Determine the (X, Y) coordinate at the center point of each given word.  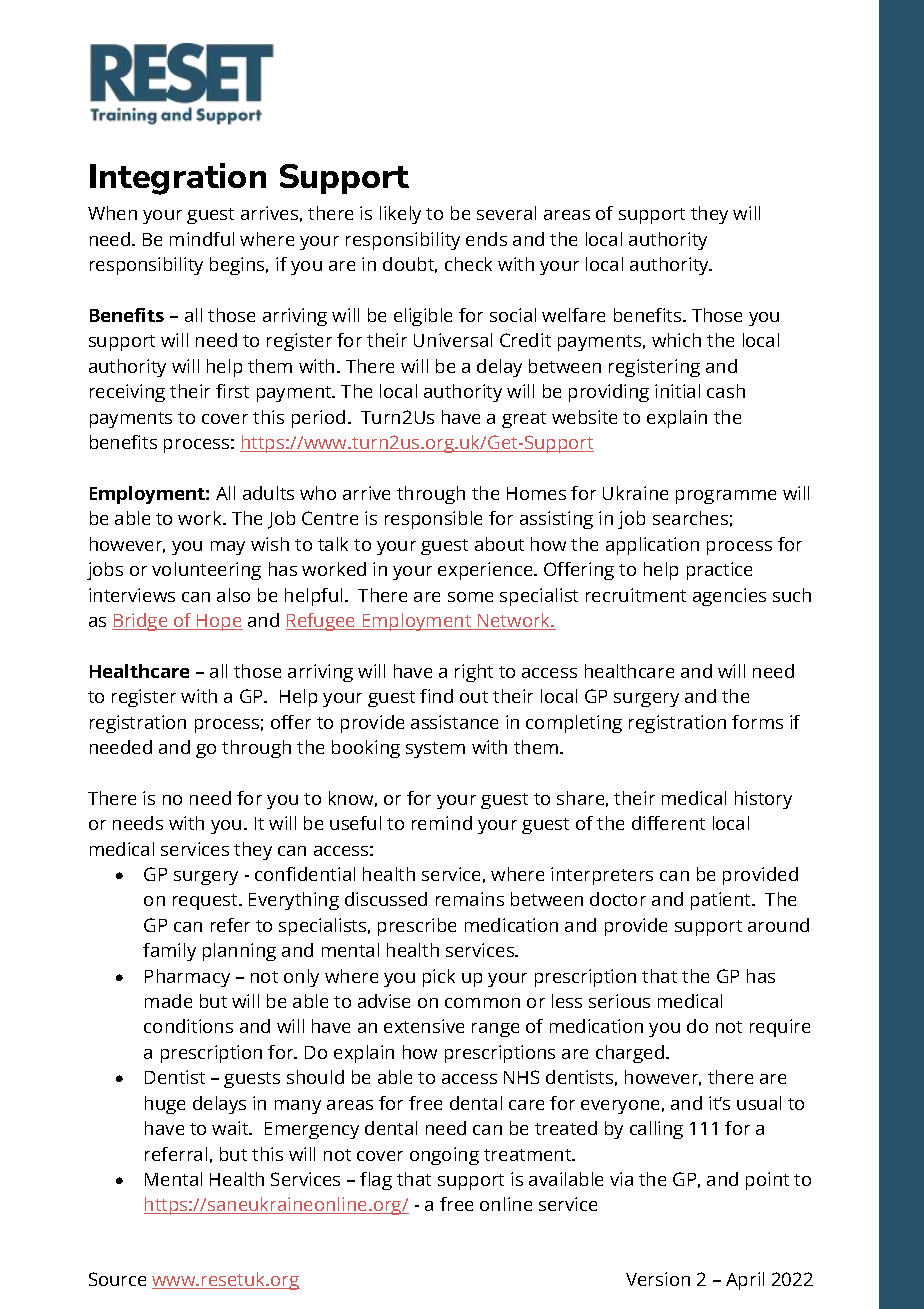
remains (470, 899)
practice (719, 571)
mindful (202, 239)
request (206, 902)
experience (486, 571)
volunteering (206, 571)
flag (376, 1181)
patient (722, 901)
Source (117, 1279)
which (676, 340)
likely (400, 215)
